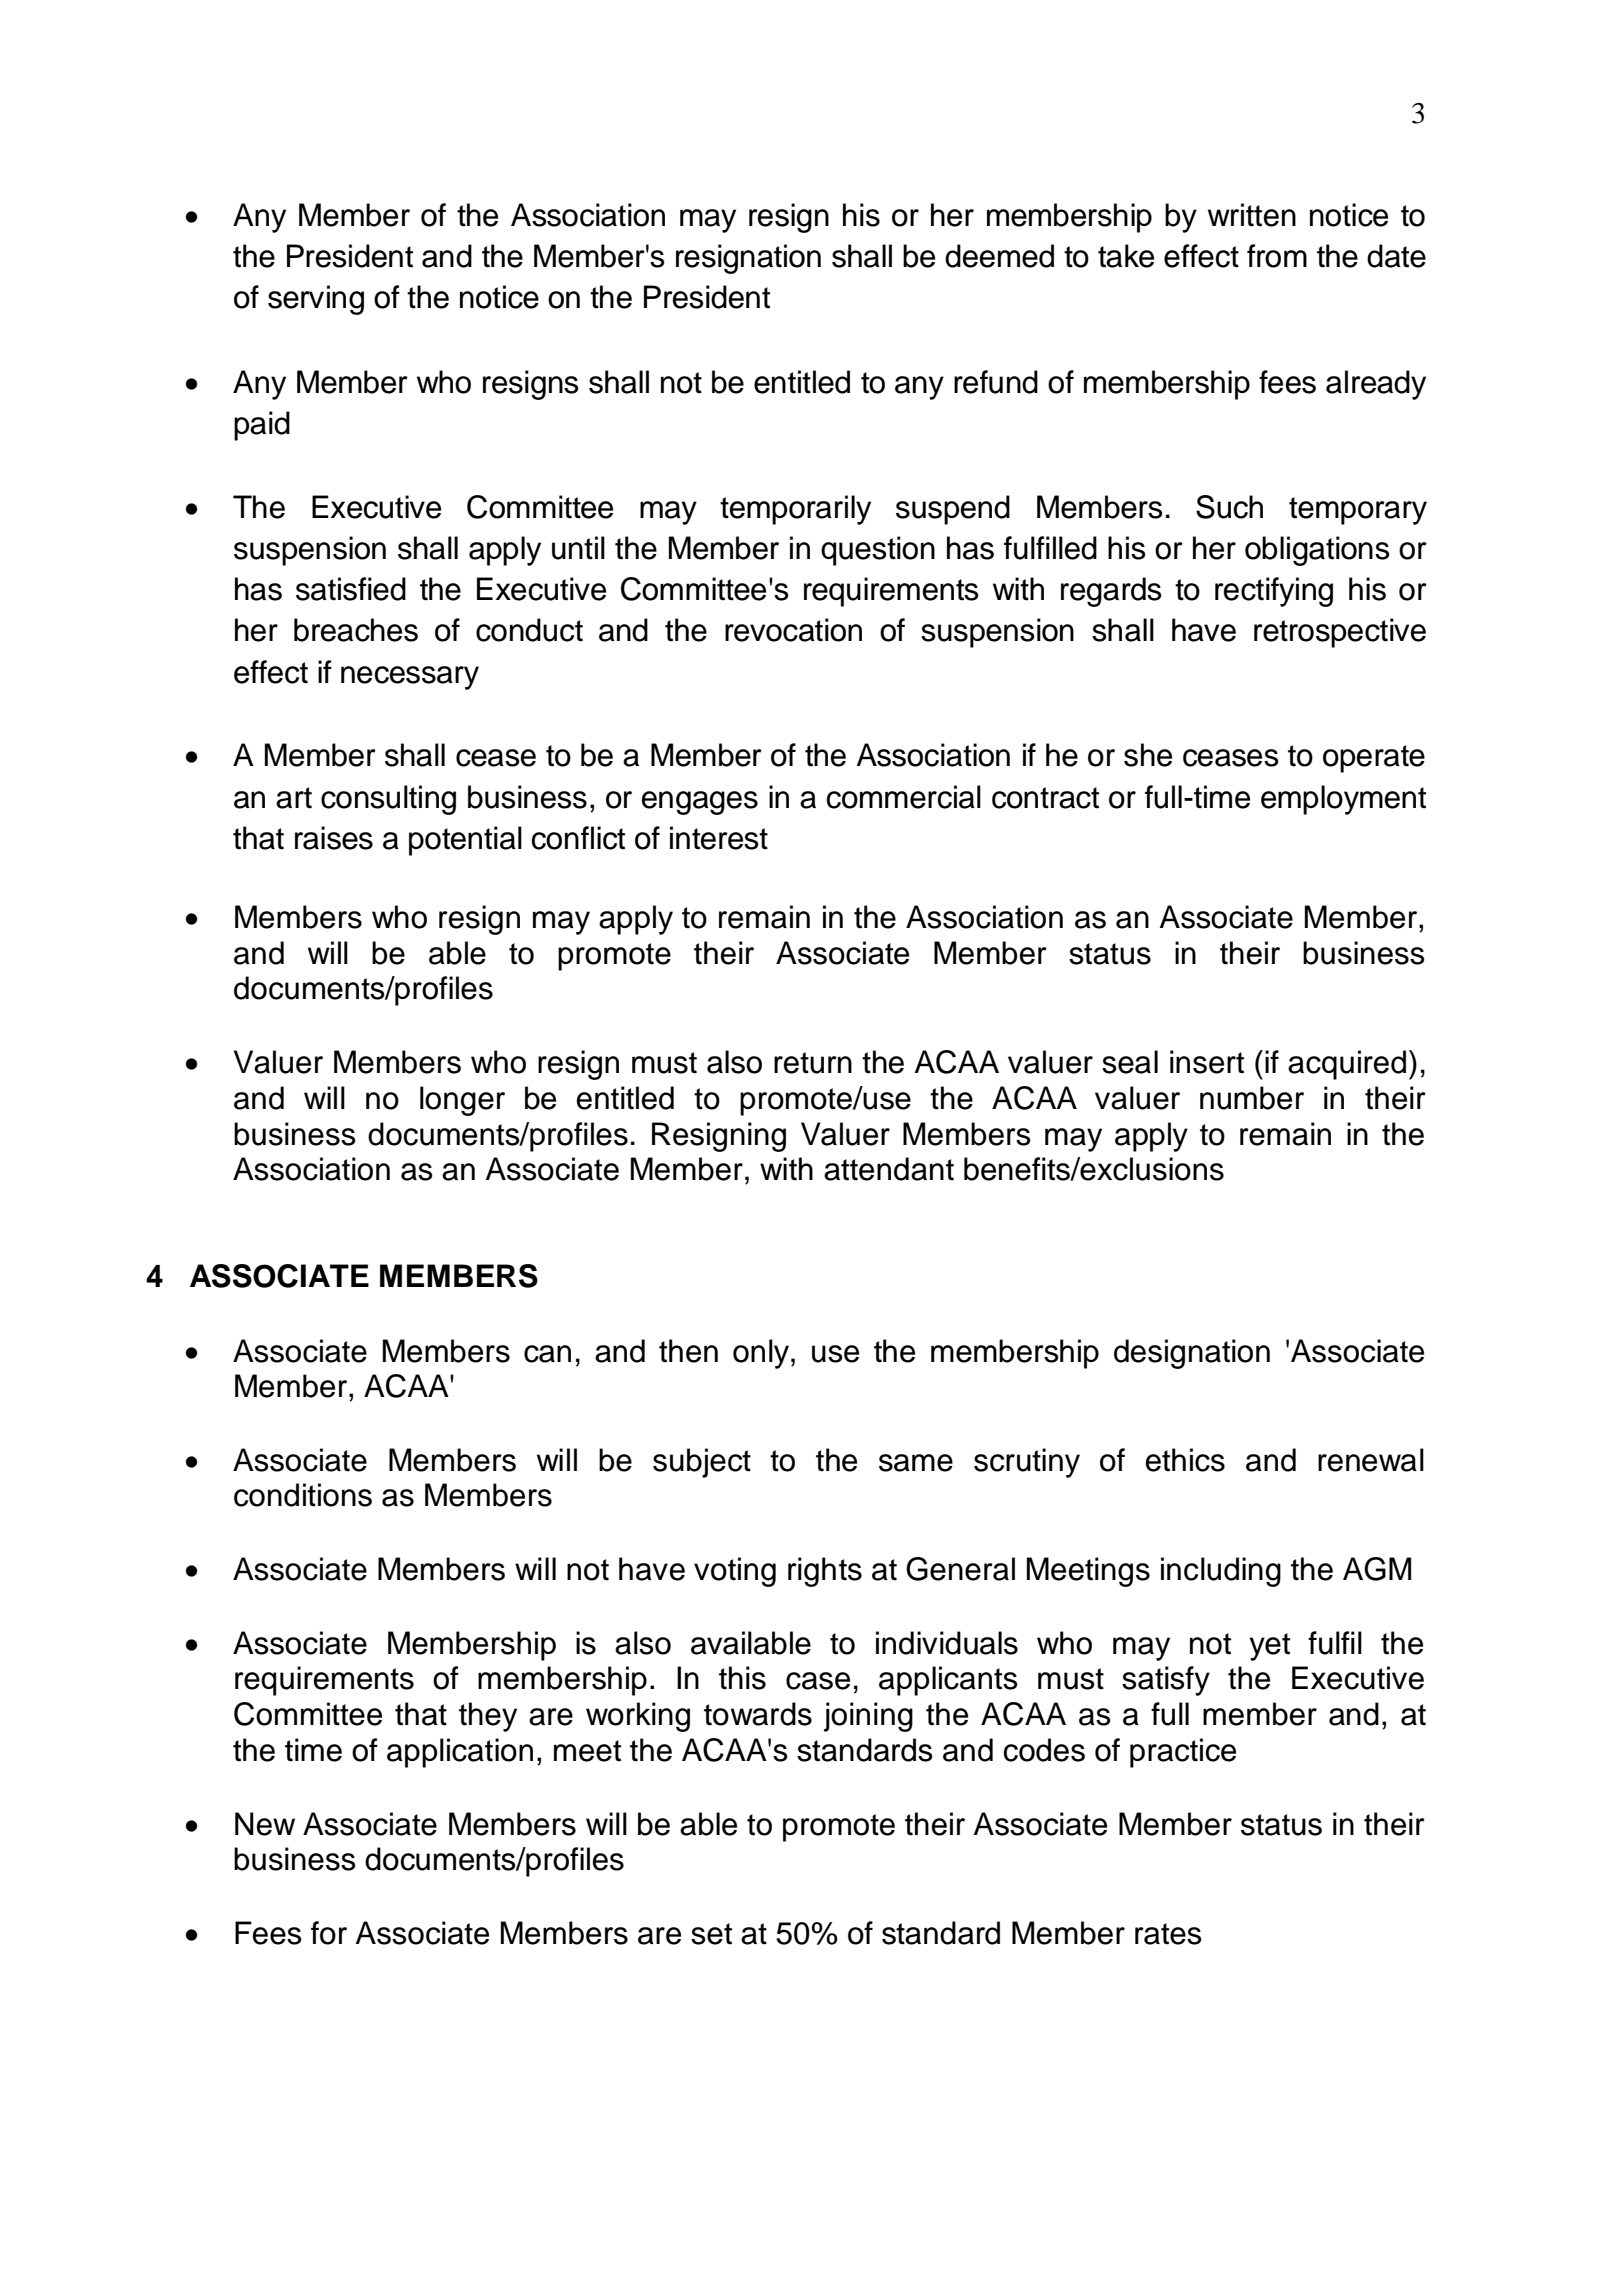 This document has height=2276, width=1610. Describe the element at coordinates (999, 256) in the document. I see `deemed` at that location.
